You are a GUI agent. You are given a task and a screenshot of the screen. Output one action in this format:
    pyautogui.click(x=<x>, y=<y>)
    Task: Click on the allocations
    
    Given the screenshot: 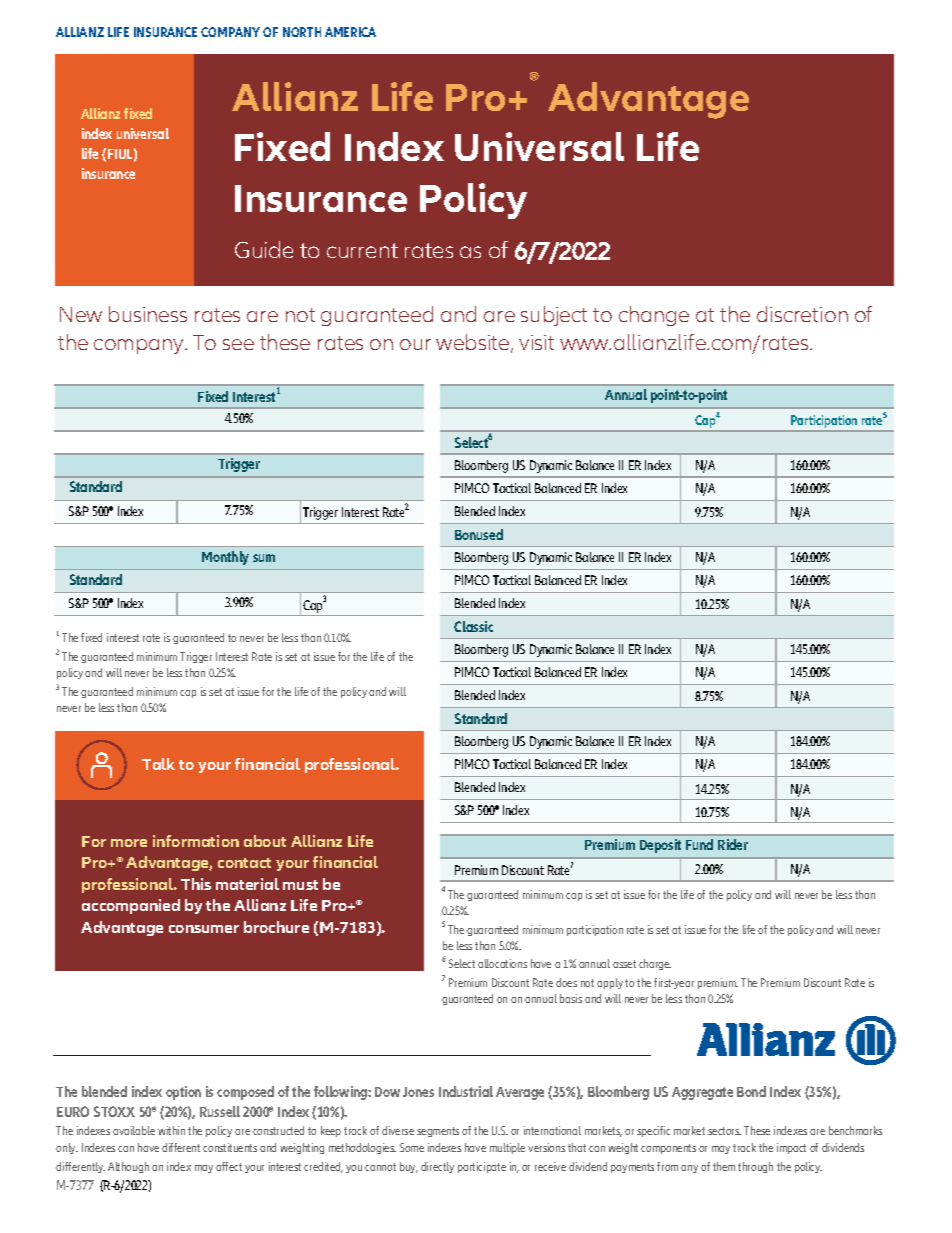 What is the action you would take?
    pyautogui.click(x=502, y=963)
